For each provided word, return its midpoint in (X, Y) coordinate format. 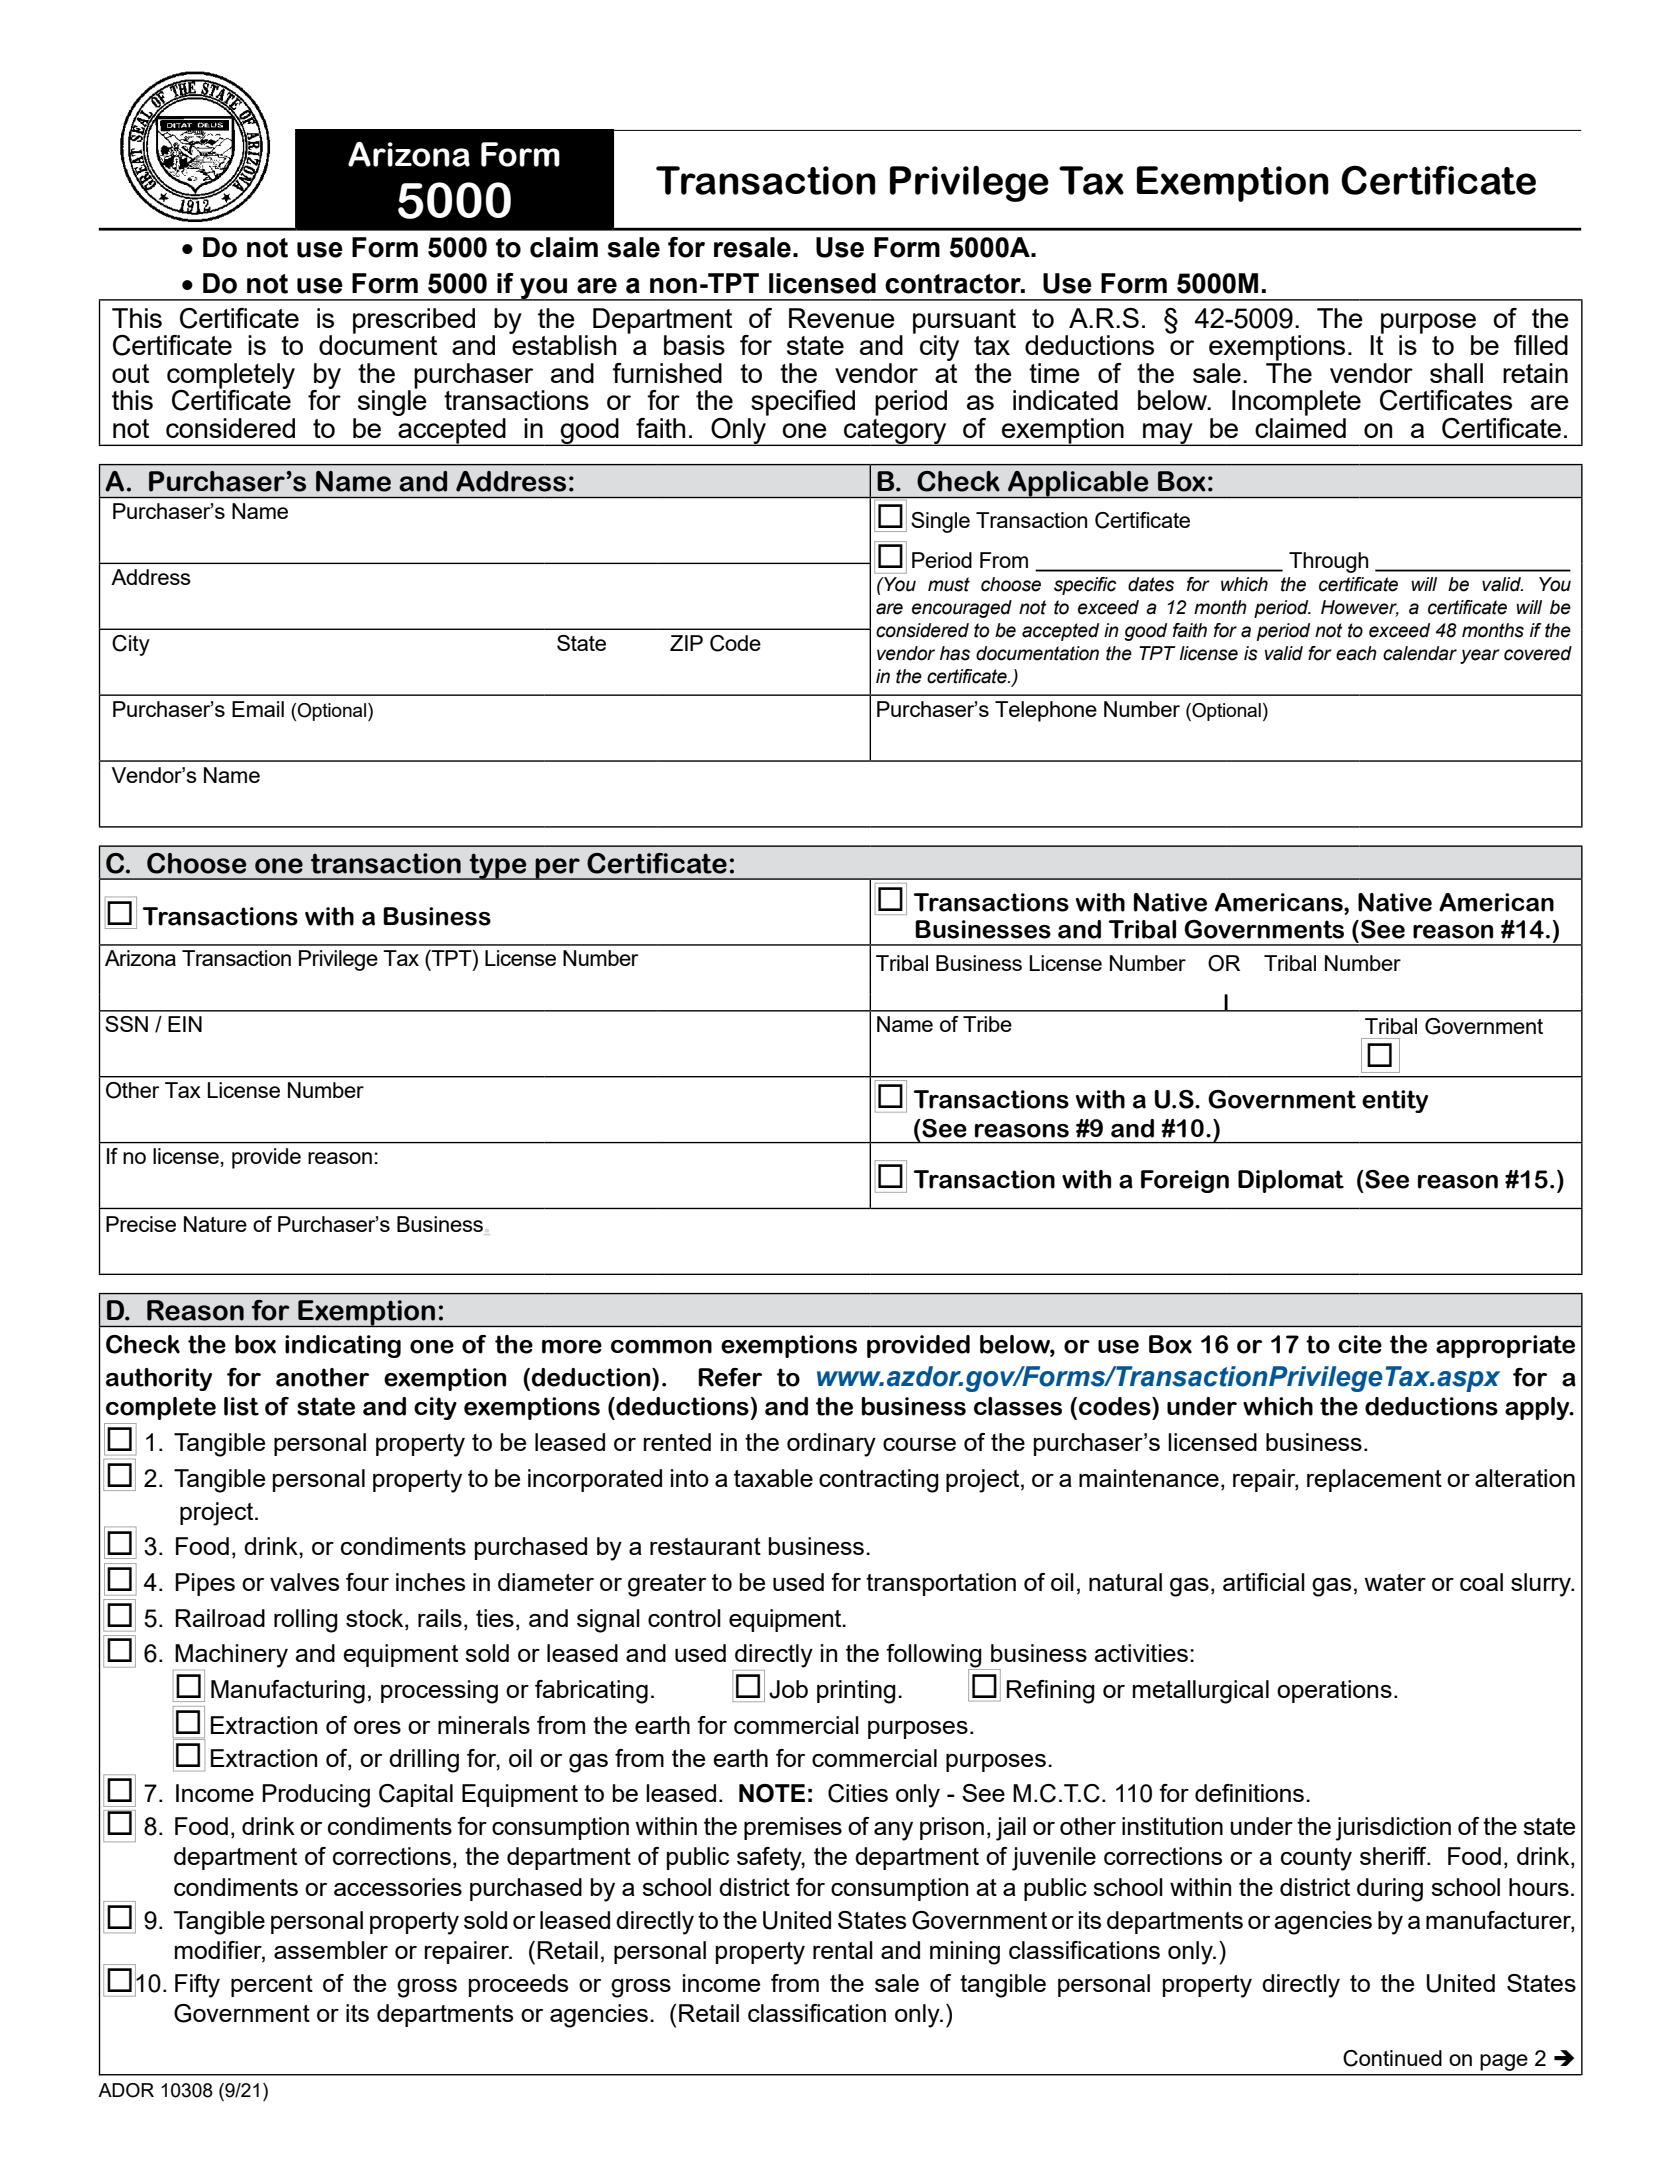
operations (1334, 1691)
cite (1360, 1344)
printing (856, 1692)
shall (1456, 373)
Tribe (987, 1024)
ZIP (686, 643)
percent (272, 1986)
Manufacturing (288, 1692)
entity (1395, 1101)
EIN (185, 1024)
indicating (343, 1346)
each (1356, 653)
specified (803, 403)
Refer (730, 1377)
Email (258, 709)
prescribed (414, 321)
